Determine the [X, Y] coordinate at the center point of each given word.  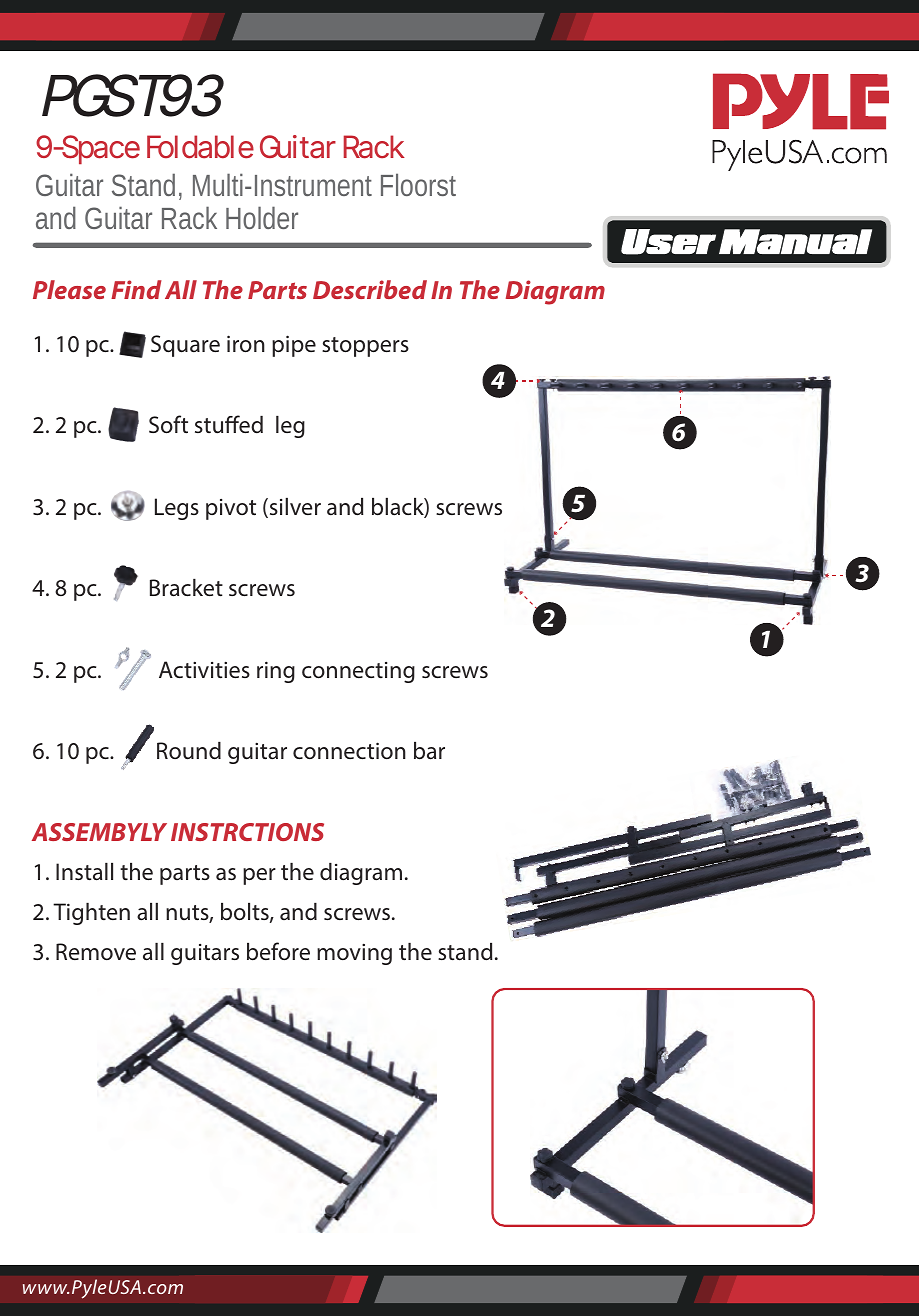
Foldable [200, 147]
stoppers [365, 347]
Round [189, 751]
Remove [96, 951]
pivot [231, 509]
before [278, 951]
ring [276, 672]
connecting [358, 672]
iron [246, 344]
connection [349, 750]
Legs [177, 509]
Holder [262, 217]
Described [370, 289]
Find [136, 289]
